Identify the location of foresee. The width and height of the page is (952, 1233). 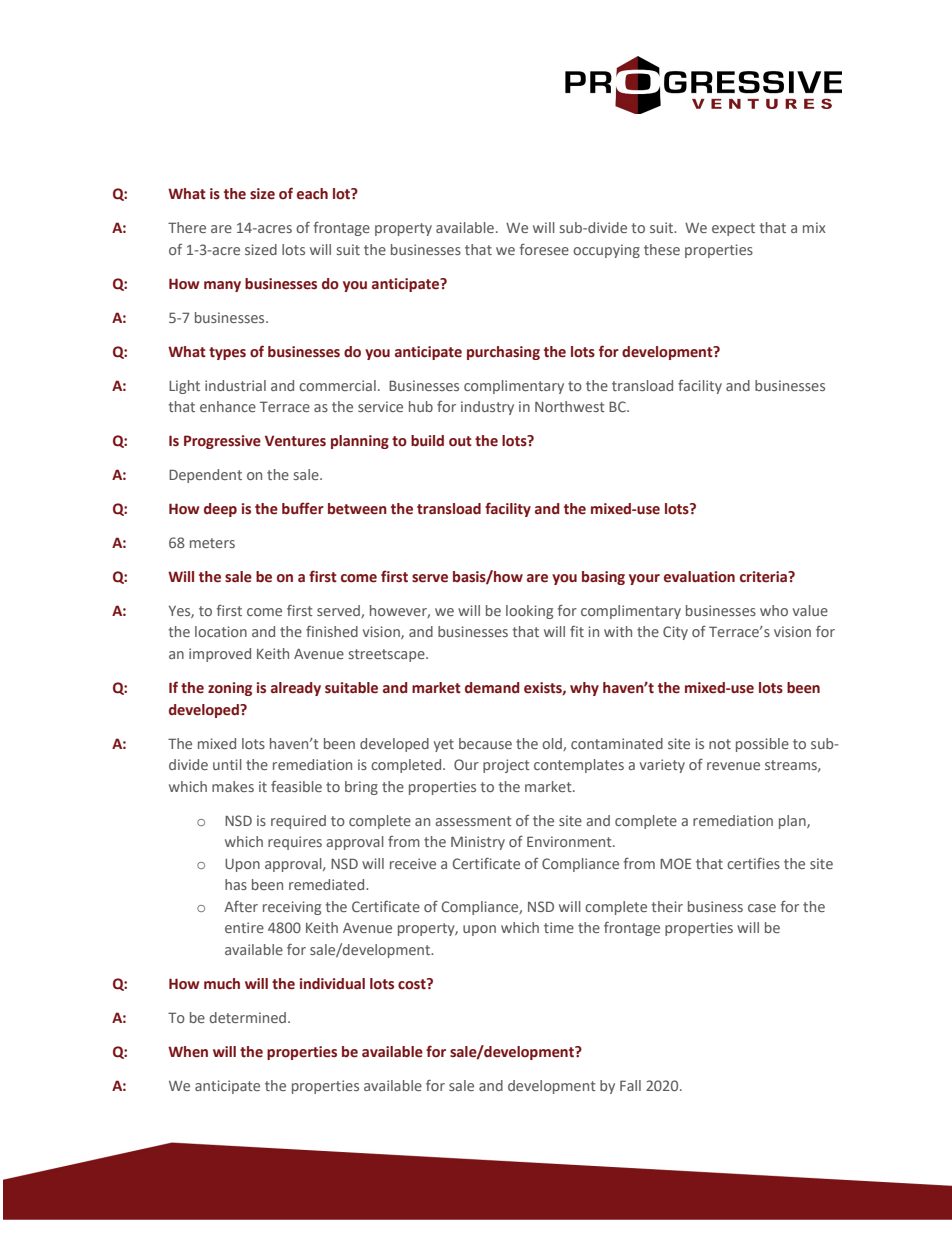
(544, 249).
